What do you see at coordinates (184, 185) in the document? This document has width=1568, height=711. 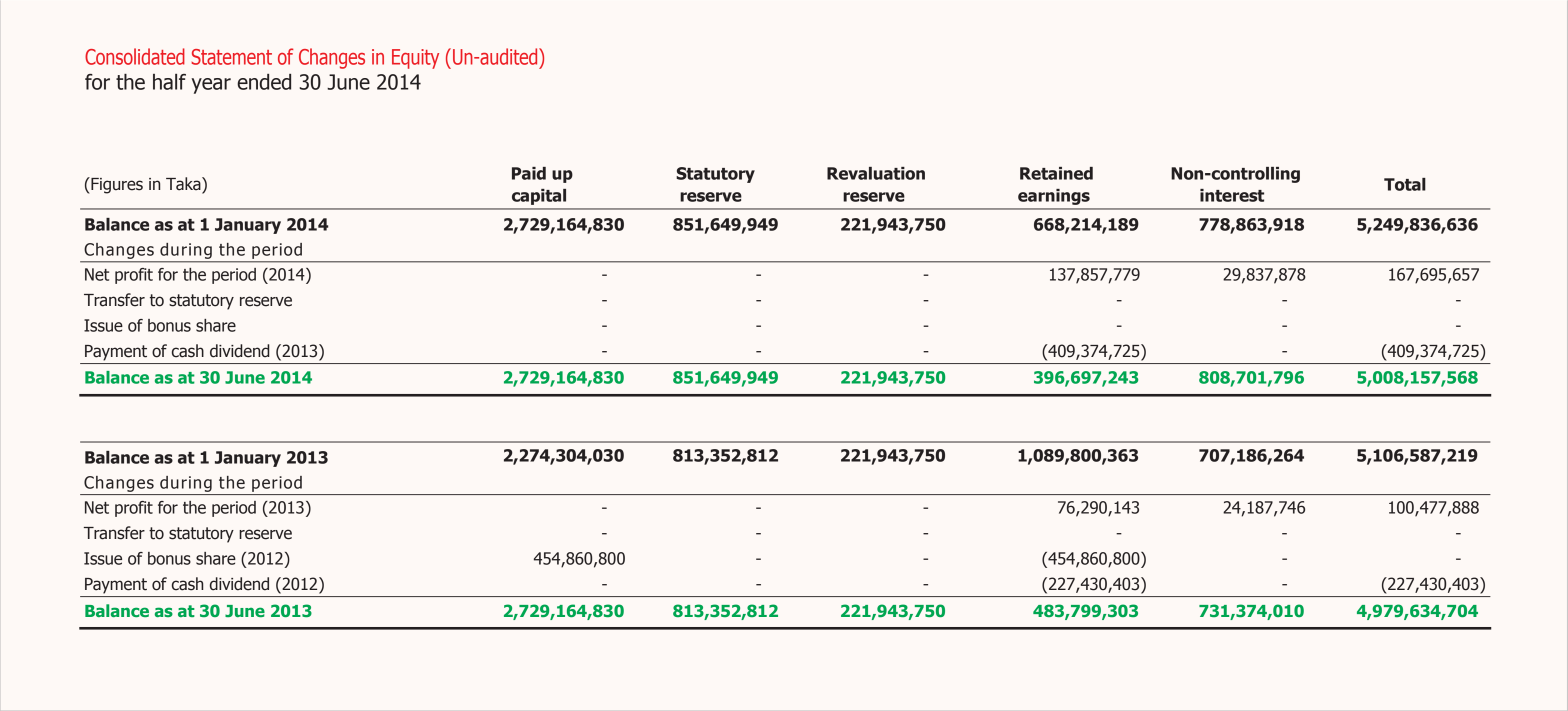 I see `Taka` at bounding box center [184, 185].
